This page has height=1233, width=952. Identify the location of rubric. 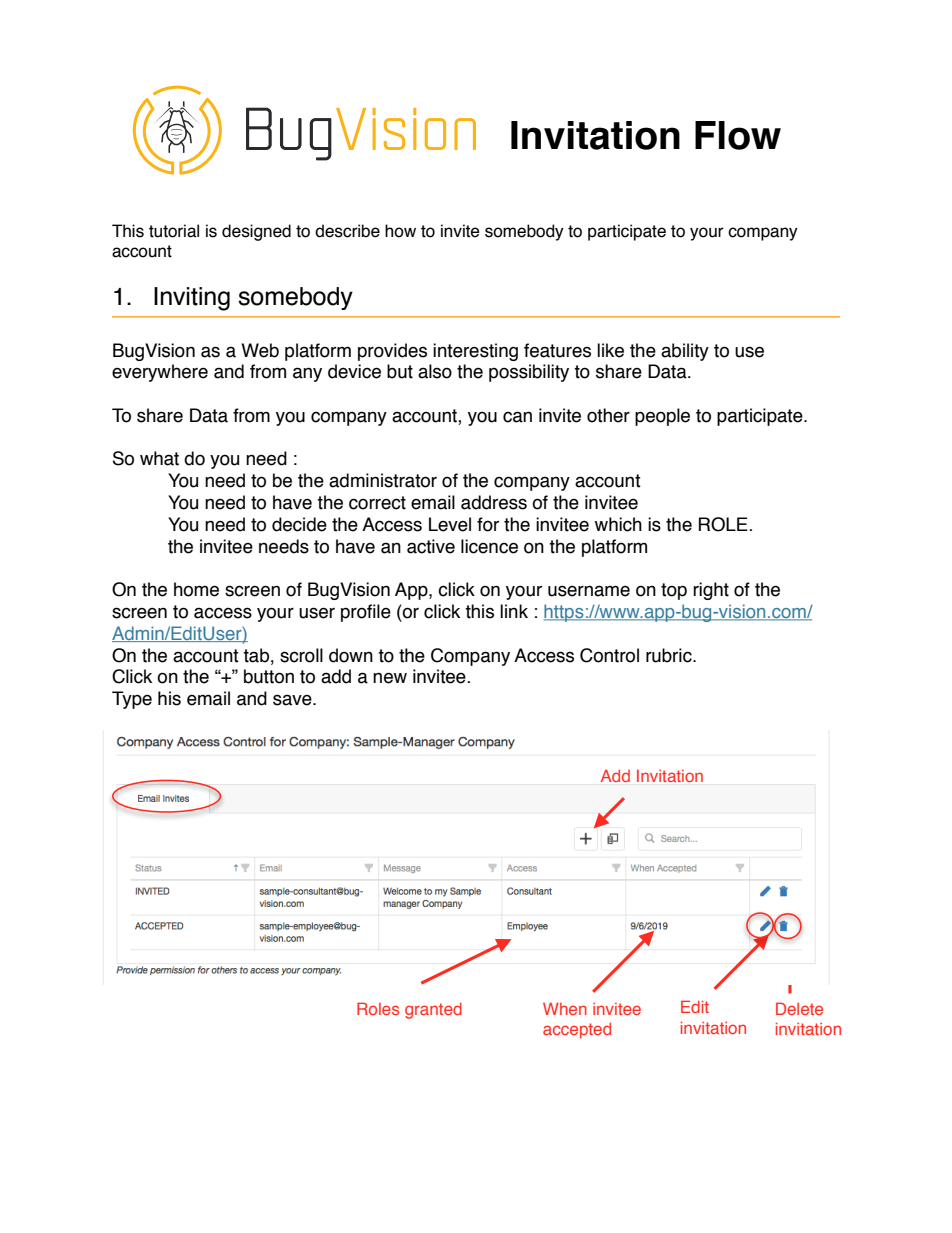
(670, 655).
